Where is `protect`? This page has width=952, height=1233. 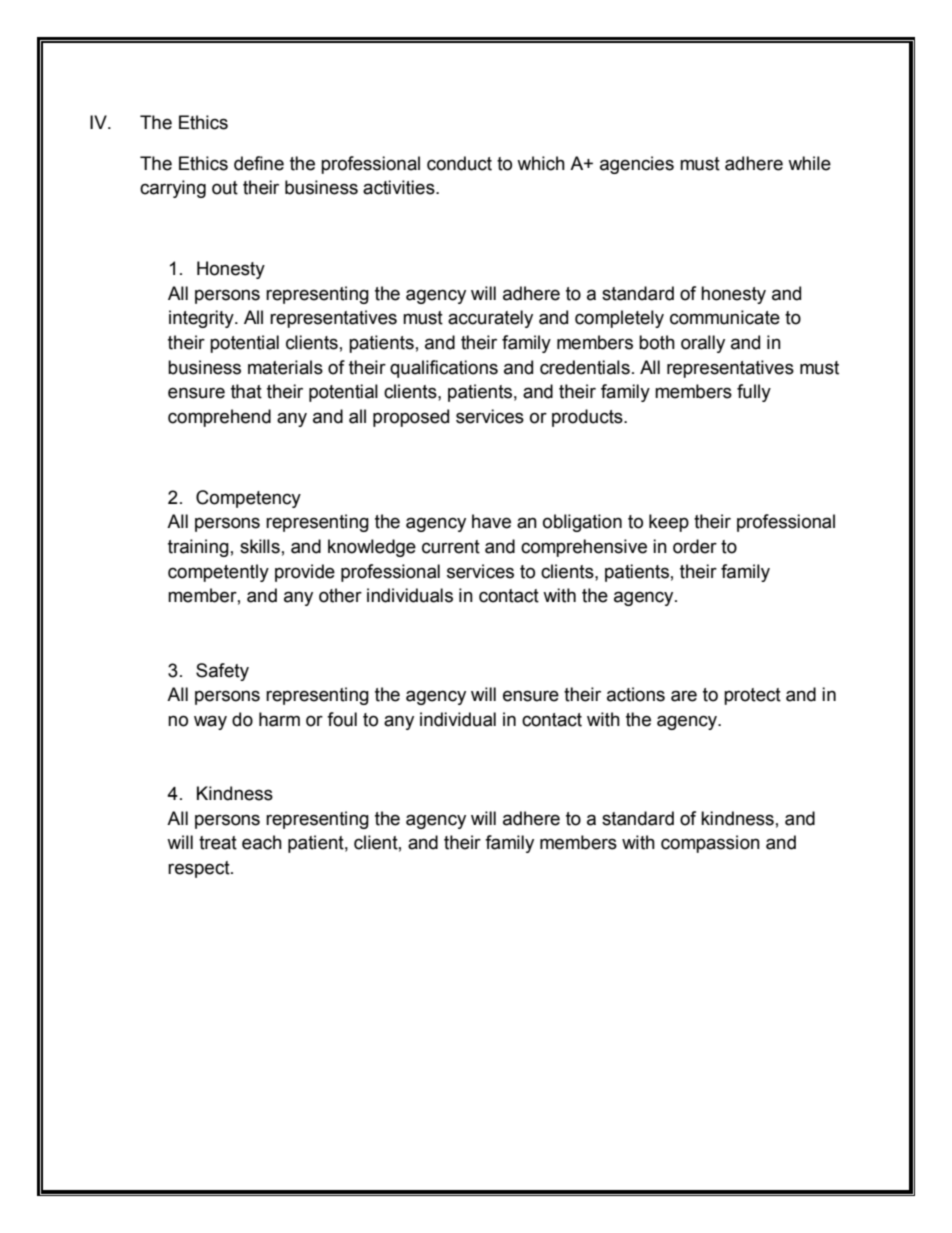
protect is located at coordinates (752, 696).
